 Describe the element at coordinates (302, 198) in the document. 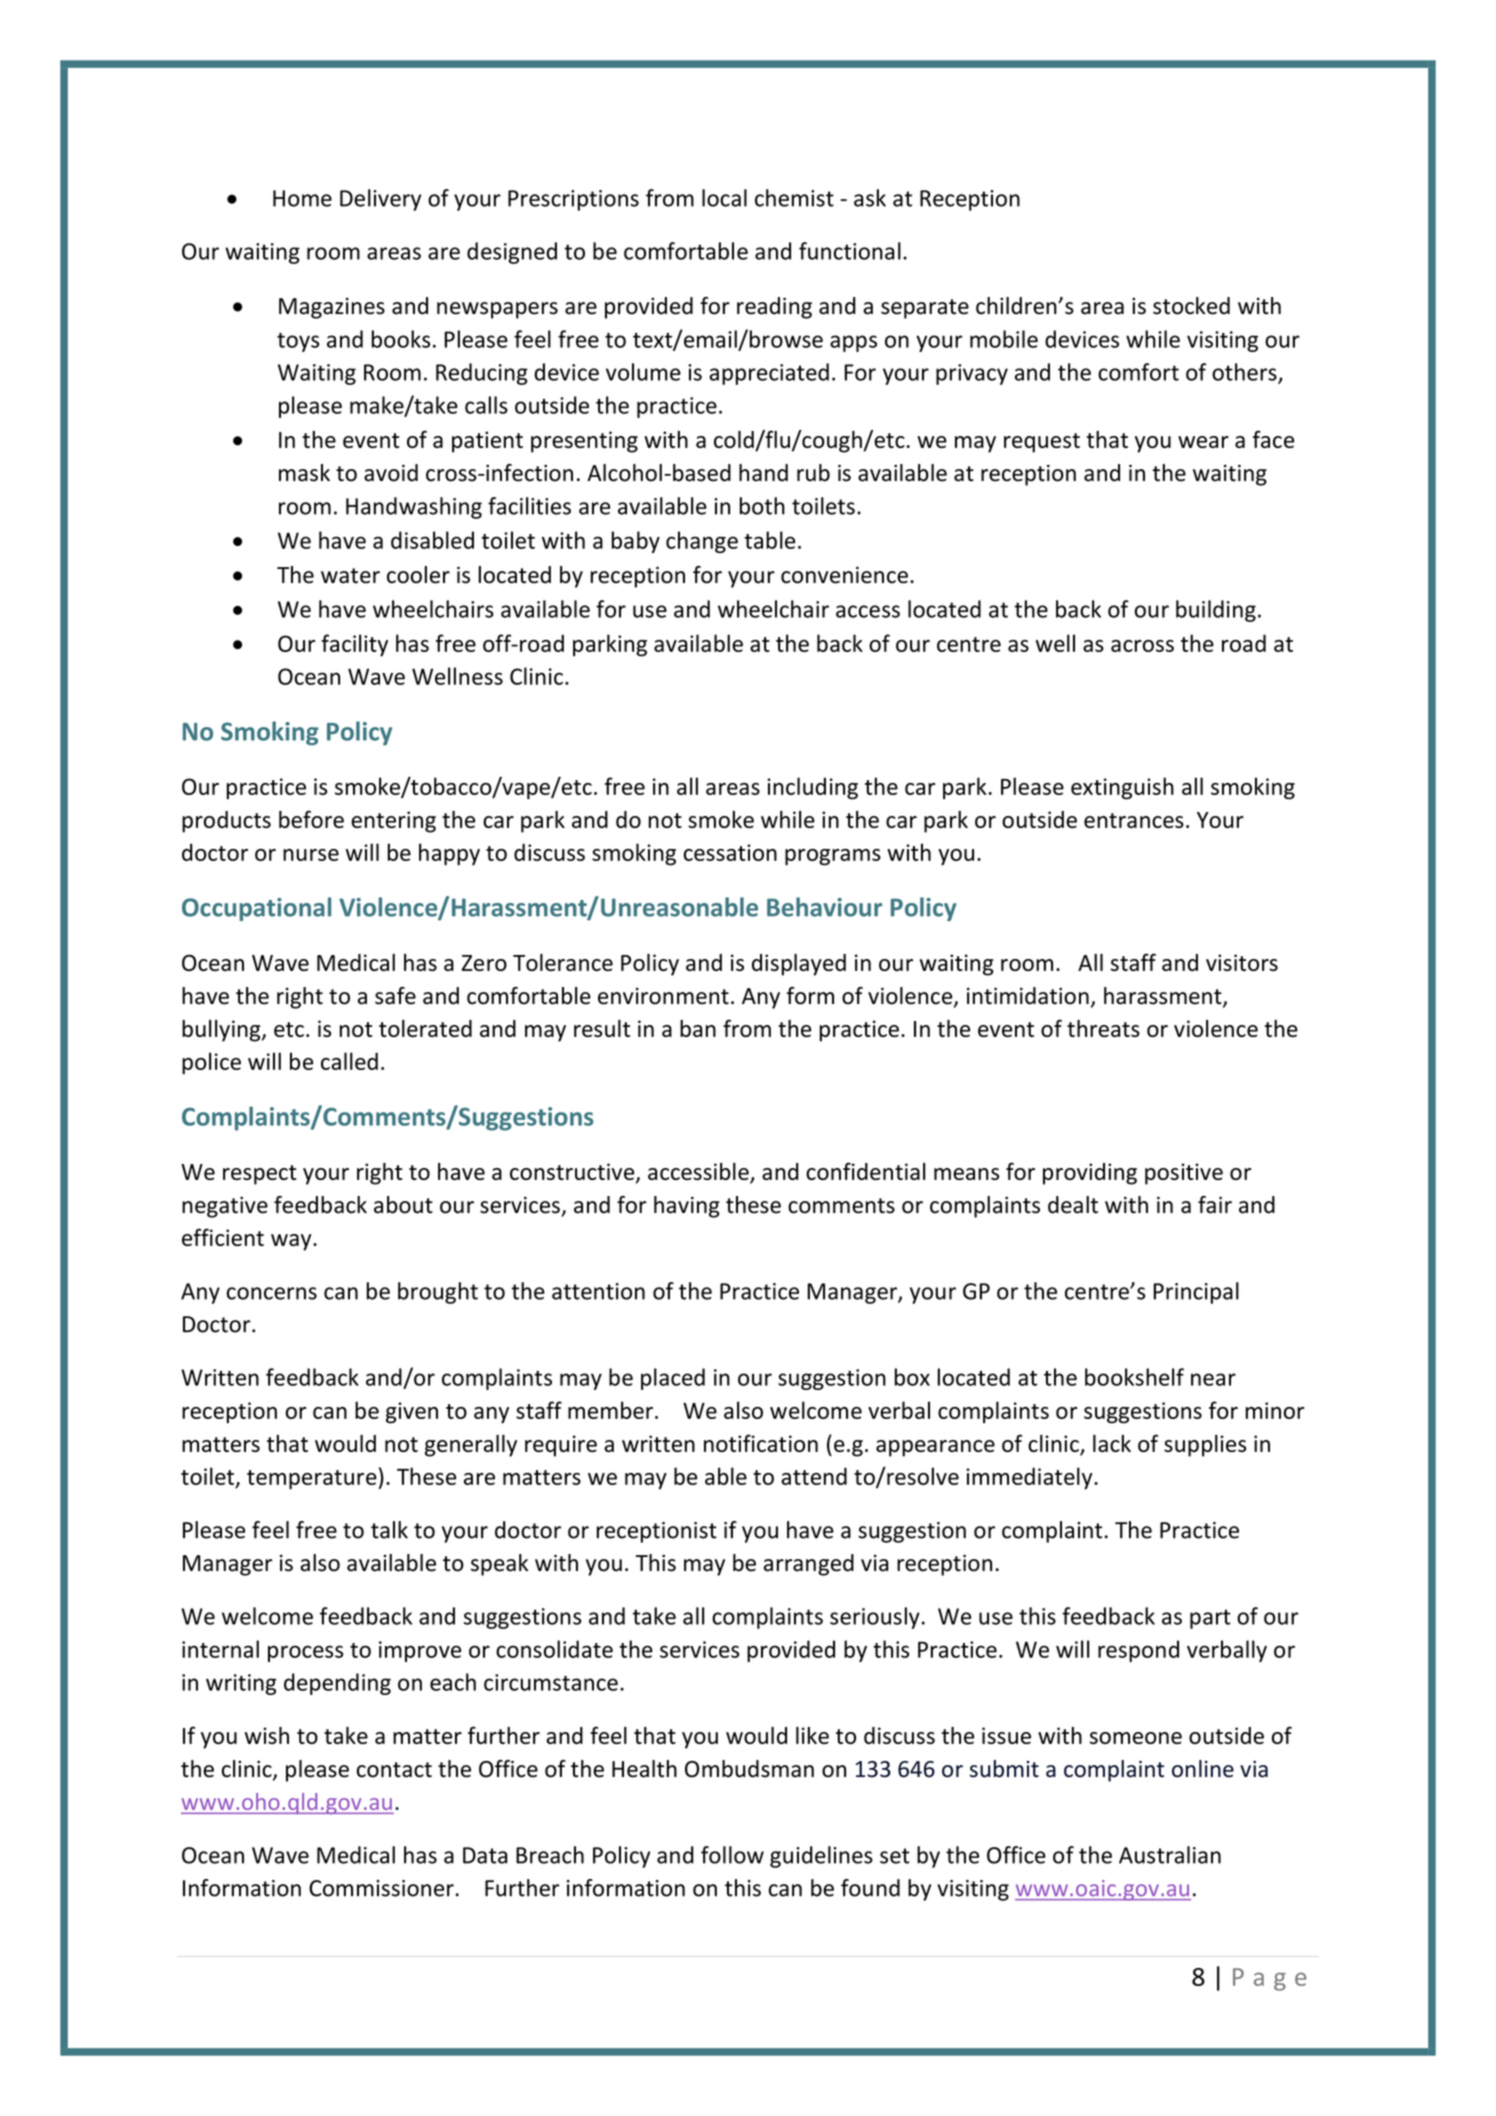

I see `Home` at that location.
